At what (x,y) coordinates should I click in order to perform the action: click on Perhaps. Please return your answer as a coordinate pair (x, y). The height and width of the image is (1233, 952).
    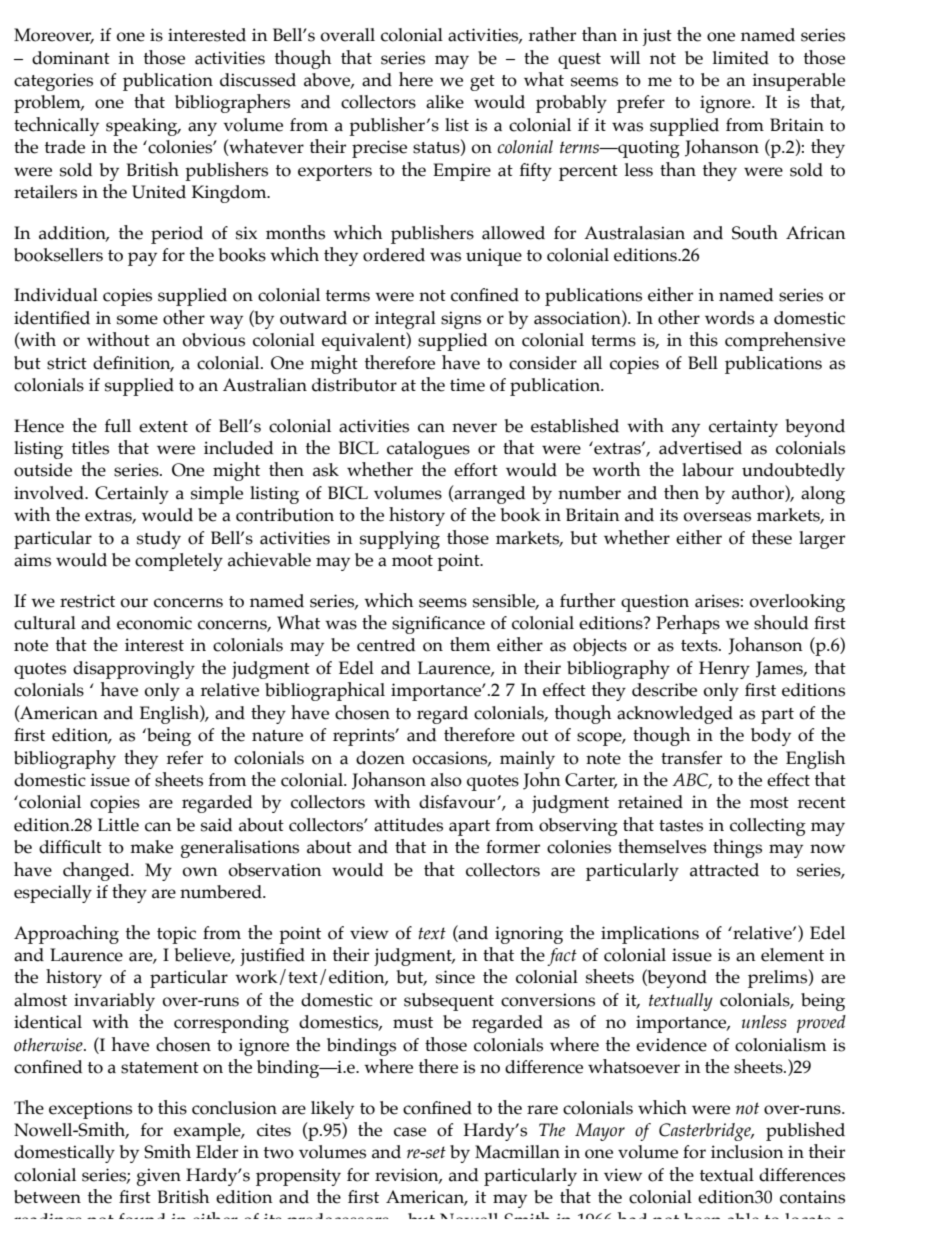
    Looking at the image, I should click on (688, 624).
